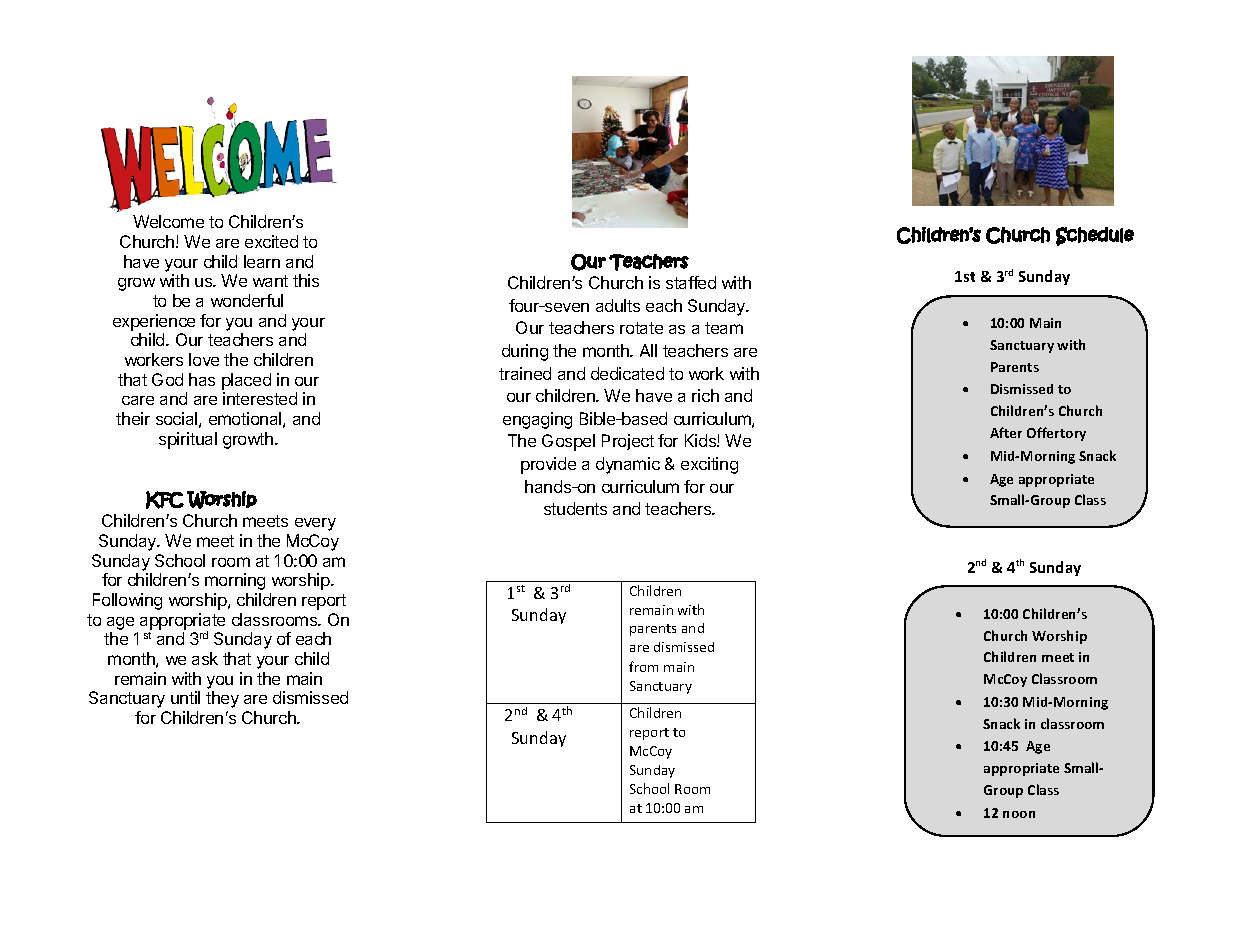 The height and width of the page is (952, 1233). What do you see at coordinates (271, 241) in the page?
I see `excited` at bounding box center [271, 241].
